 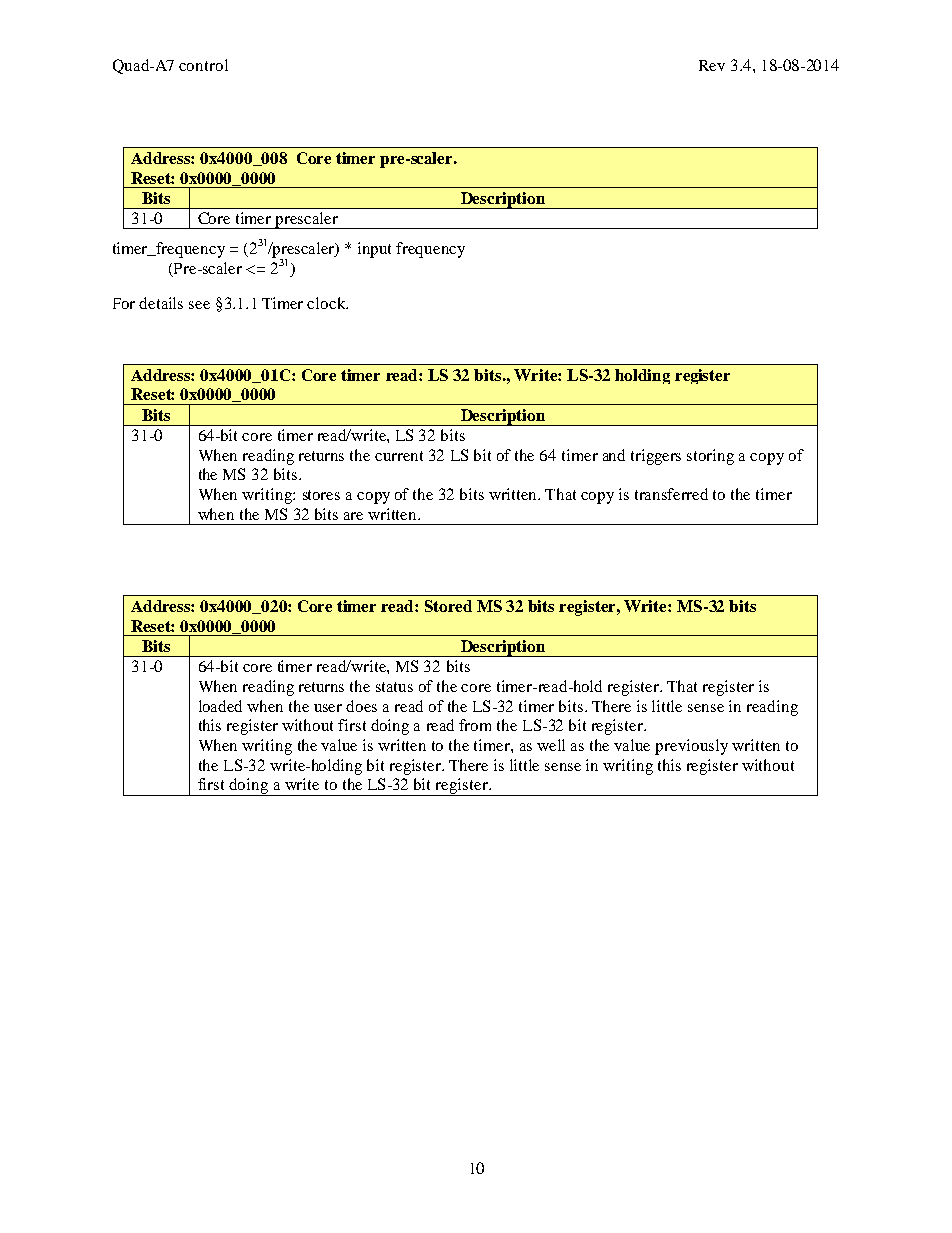 I want to click on transferred, so click(x=671, y=494).
